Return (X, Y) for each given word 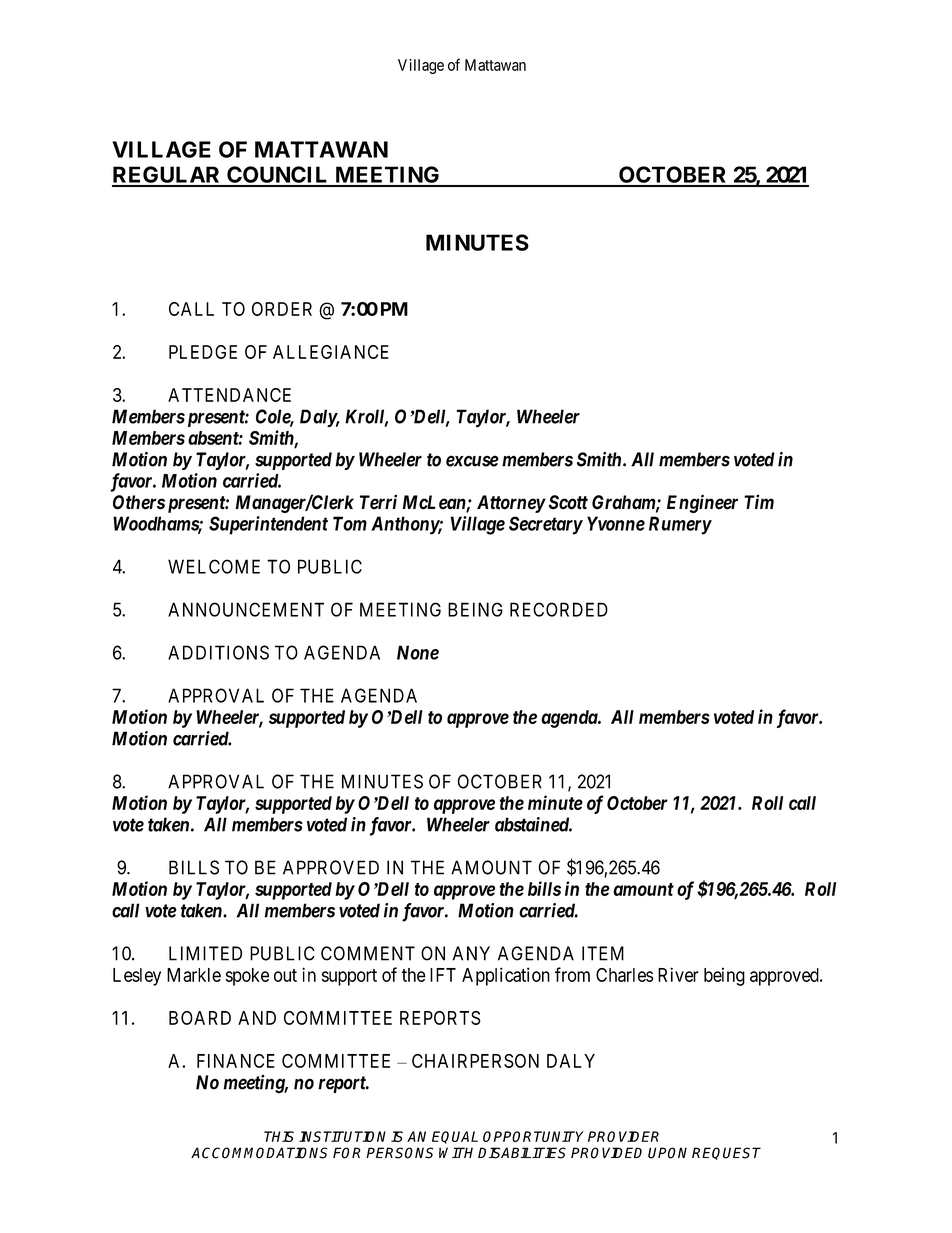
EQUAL (455, 1137)
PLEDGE (203, 352)
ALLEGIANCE (331, 352)
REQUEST (726, 1153)
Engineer (702, 503)
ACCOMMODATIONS (259, 1153)
